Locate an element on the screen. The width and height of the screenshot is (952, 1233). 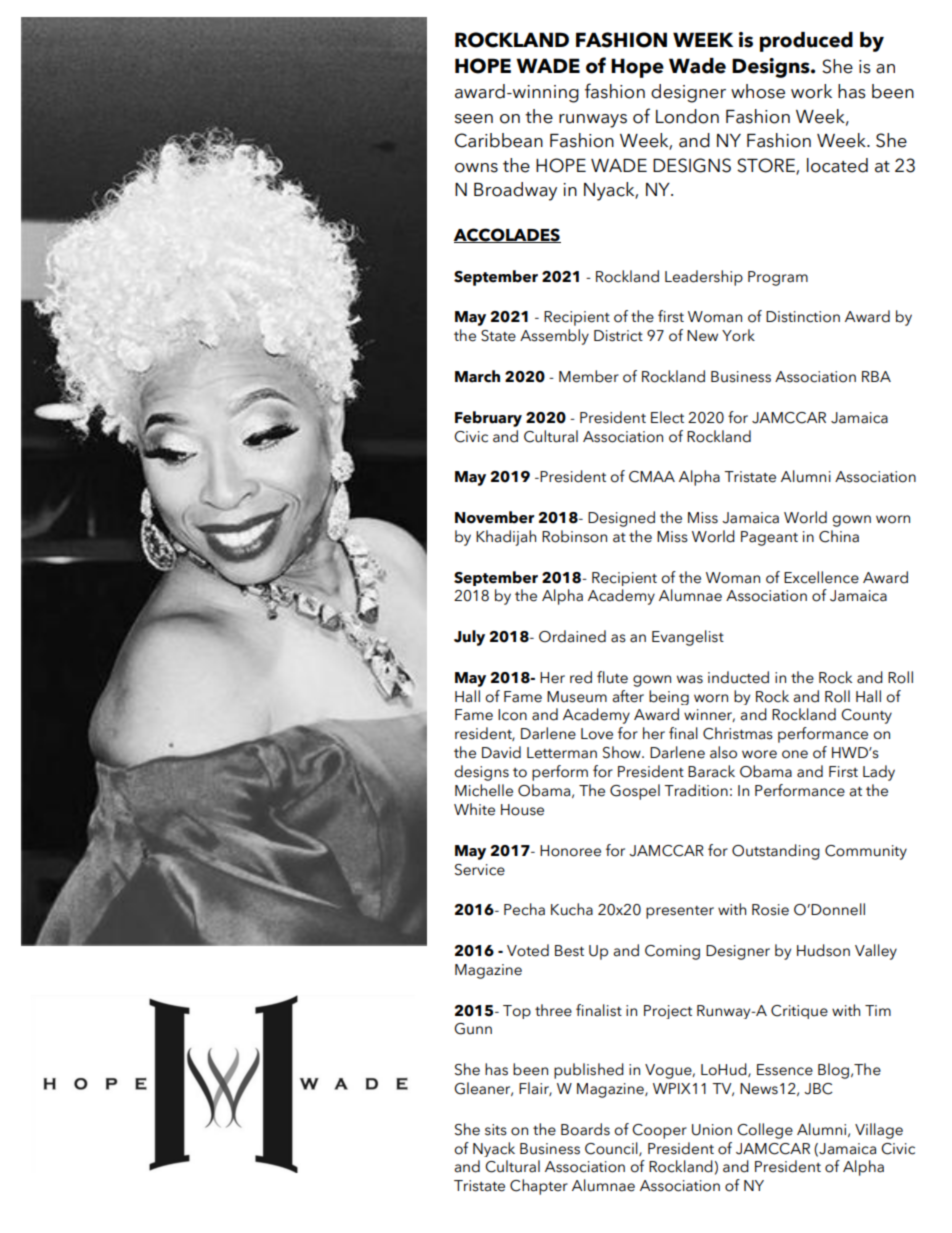
Excellence is located at coordinates (821, 577).
